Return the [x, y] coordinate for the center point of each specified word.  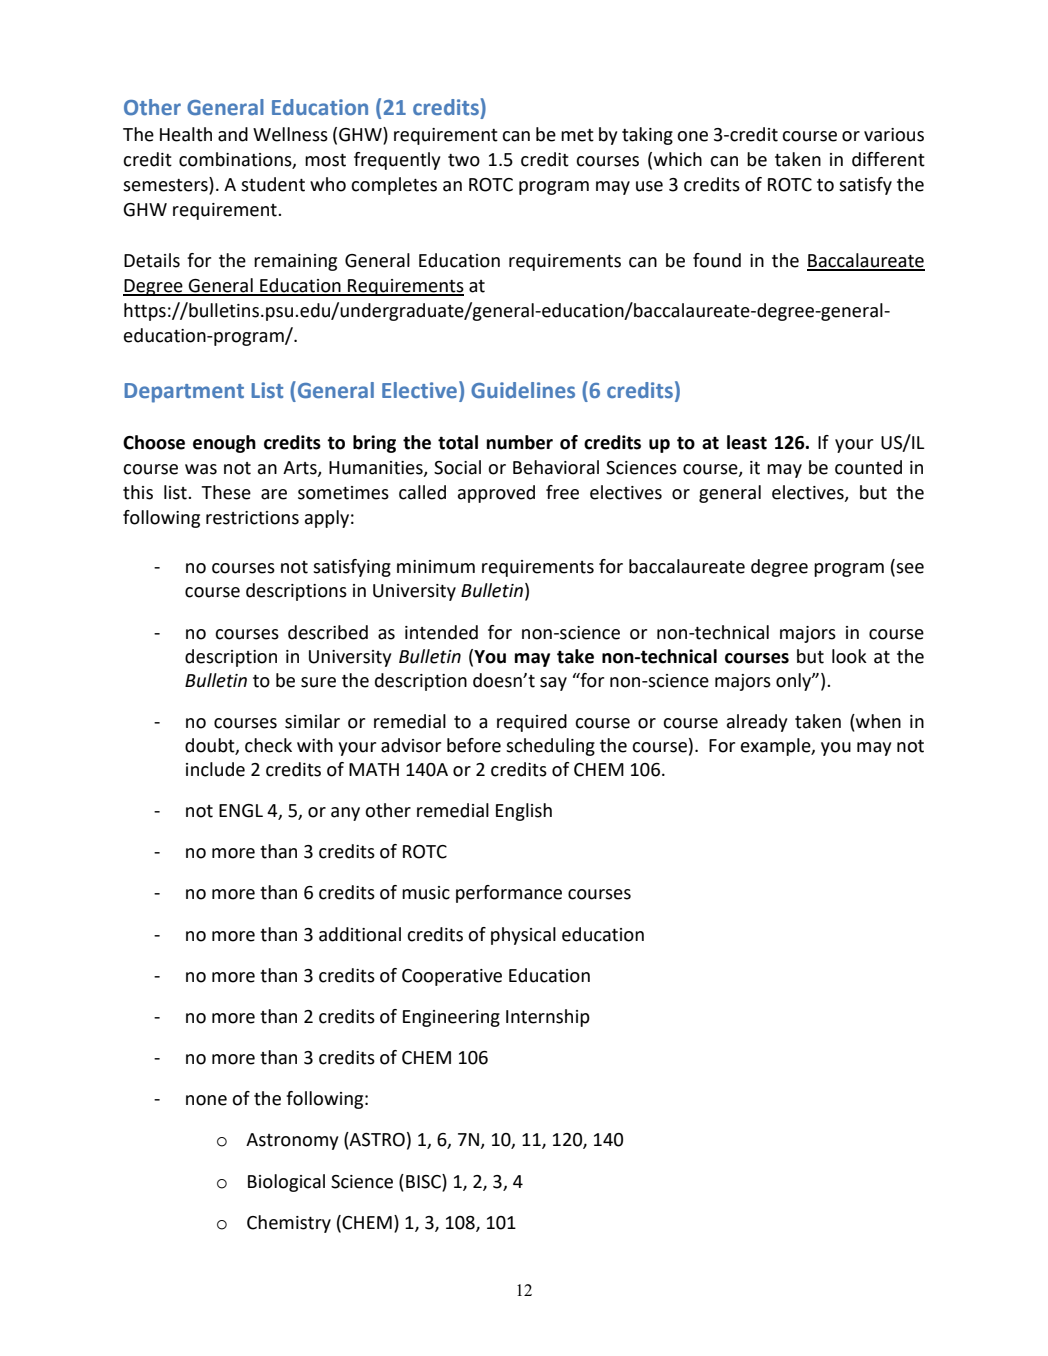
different [888, 159]
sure [318, 682]
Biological [286, 1183]
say [553, 684]
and [233, 134]
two [464, 160]
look [849, 656]
